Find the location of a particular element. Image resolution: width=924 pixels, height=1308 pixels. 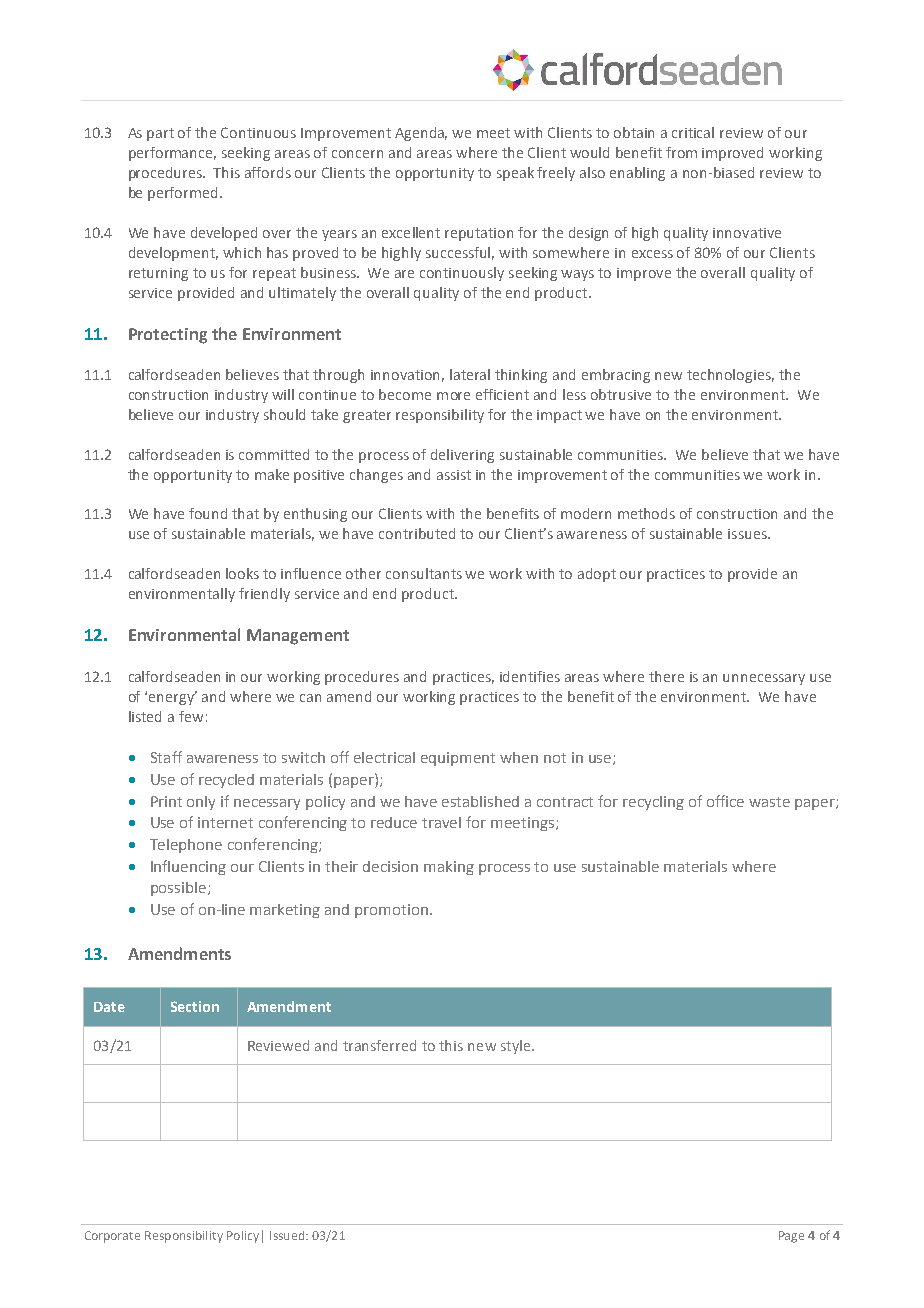

Corporate is located at coordinates (112, 1237).
